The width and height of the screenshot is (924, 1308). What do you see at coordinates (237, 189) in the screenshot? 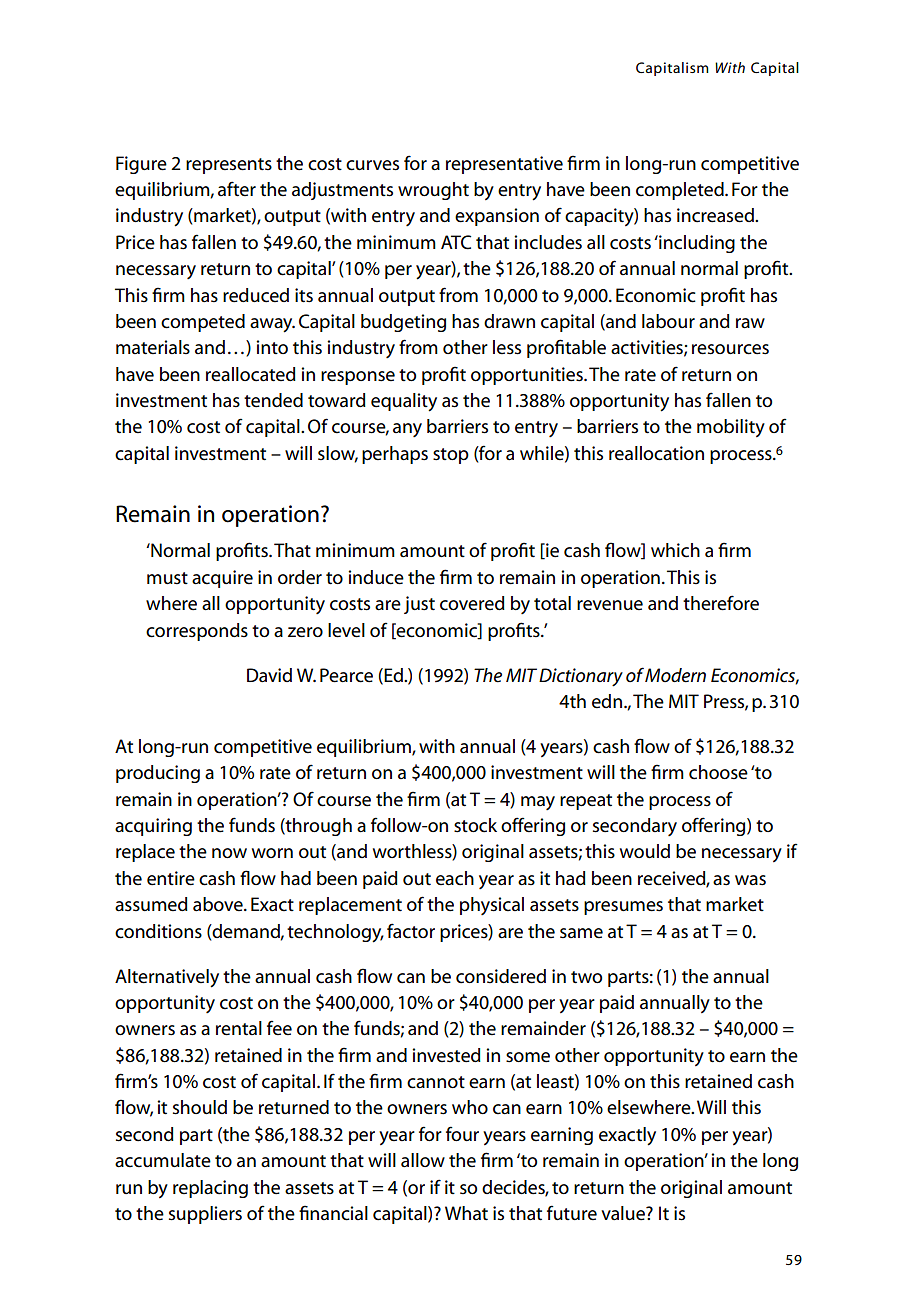
I see `after` at bounding box center [237, 189].
